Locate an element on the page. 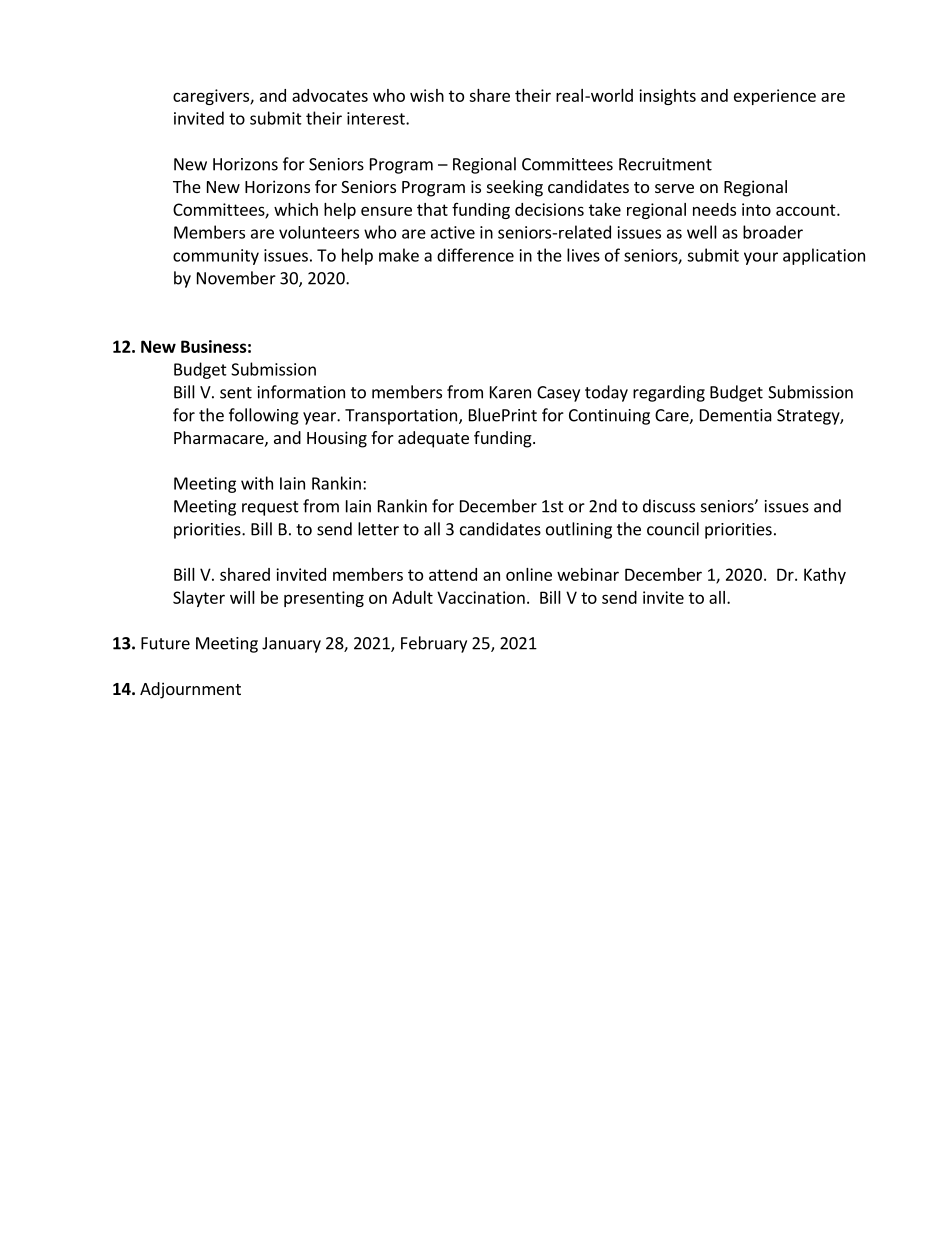 The height and width of the image is (1233, 952). wish is located at coordinates (427, 95).
